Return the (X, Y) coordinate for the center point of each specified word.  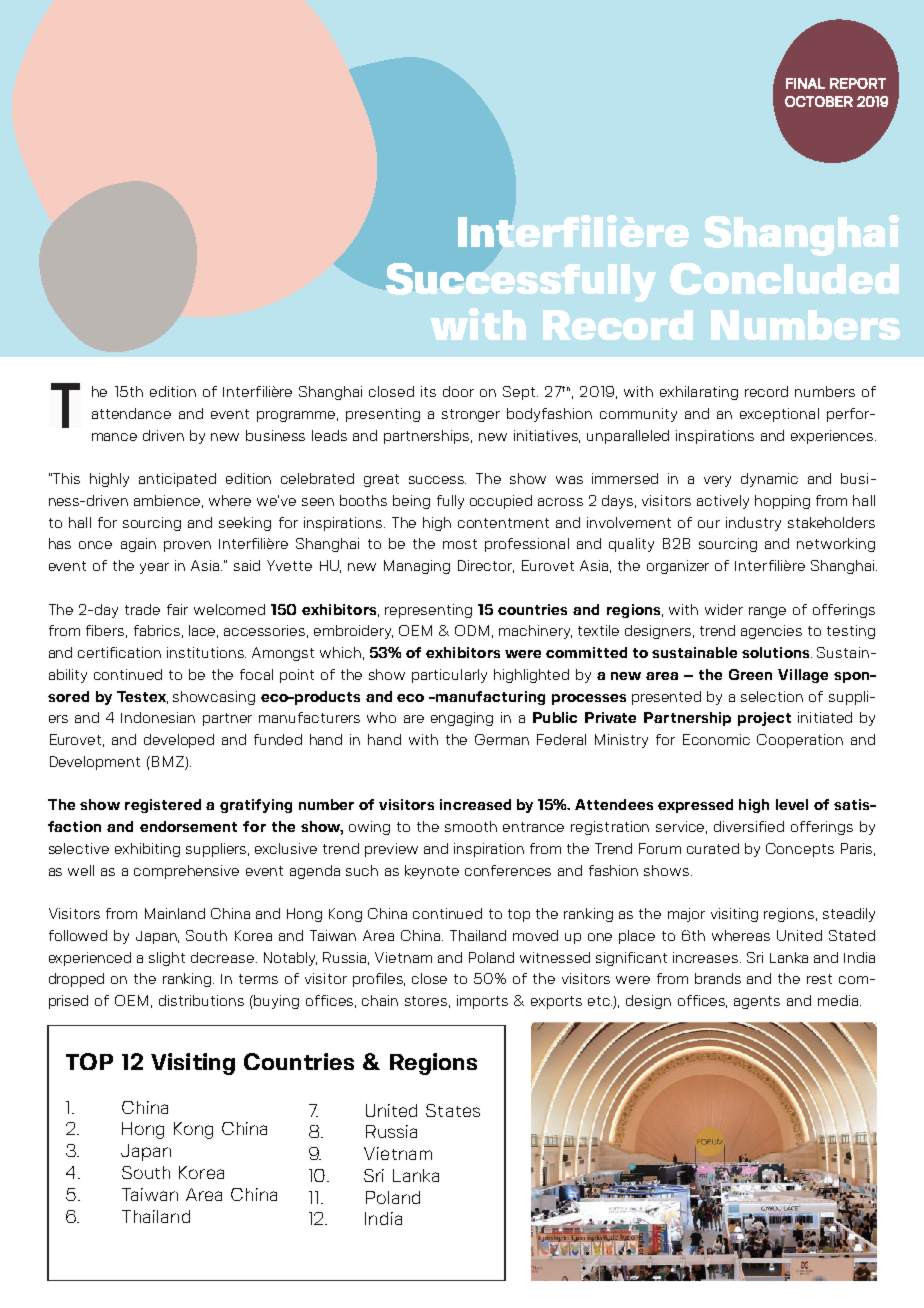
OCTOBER (819, 101)
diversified (749, 826)
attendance (131, 413)
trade (142, 609)
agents (757, 1002)
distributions (201, 1000)
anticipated (177, 480)
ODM (472, 630)
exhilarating (699, 393)
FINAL (805, 83)
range (767, 612)
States (453, 1110)
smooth (471, 826)
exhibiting (147, 850)
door (458, 391)
